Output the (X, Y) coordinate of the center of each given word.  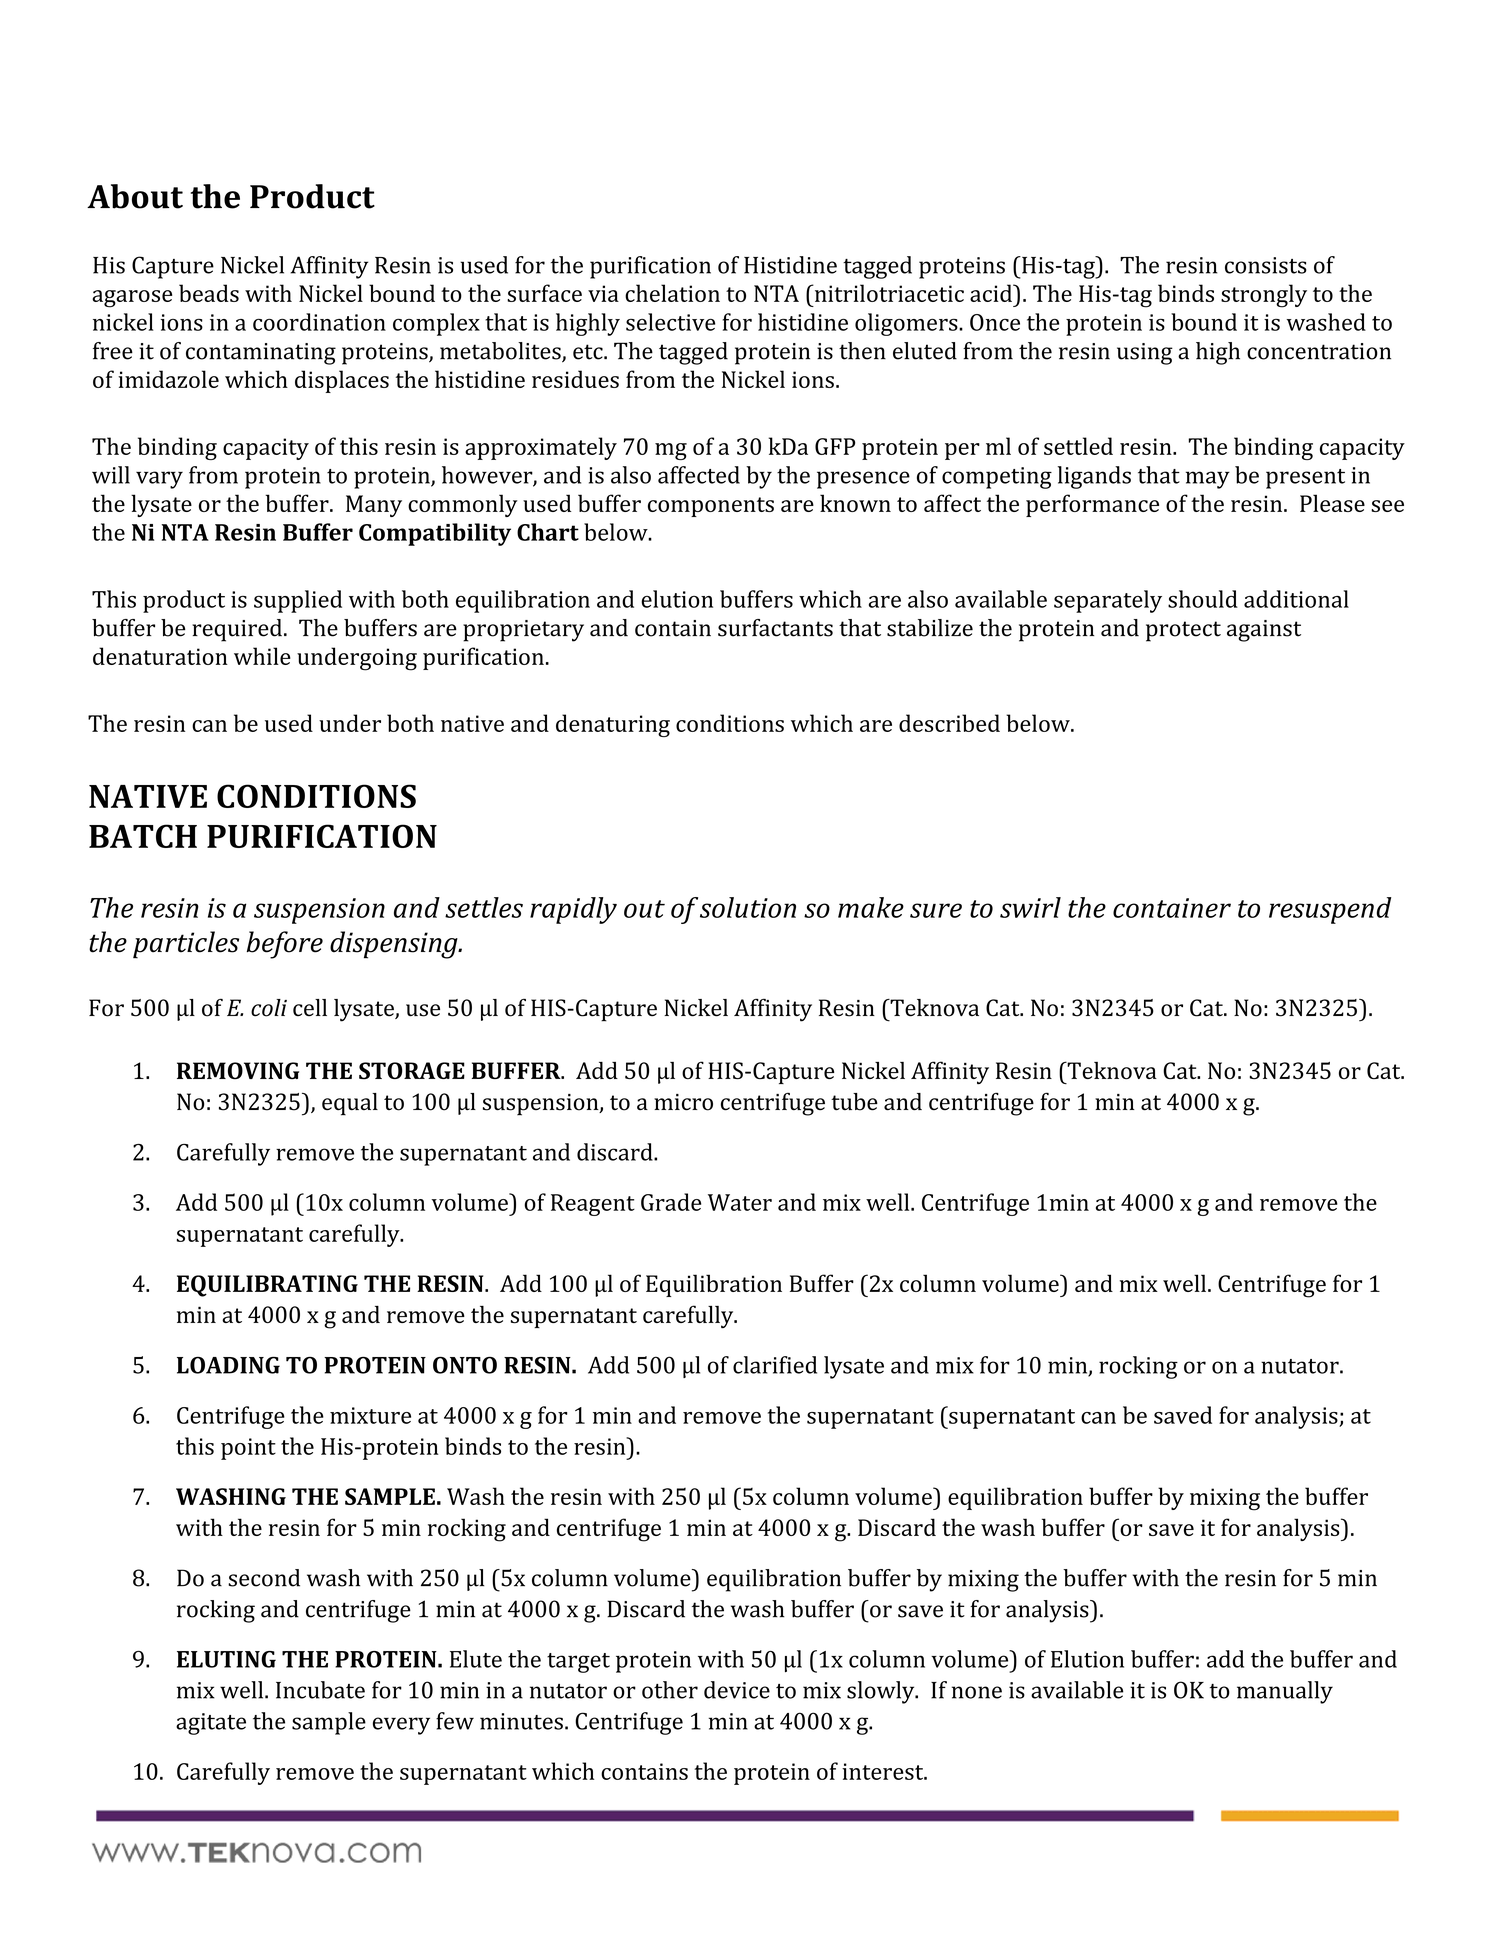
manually (1285, 1692)
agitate (211, 1724)
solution (748, 907)
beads (209, 293)
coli (269, 1008)
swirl (1030, 907)
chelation (672, 293)
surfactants (775, 628)
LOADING (228, 1365)
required (237, 630)
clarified (775, 1365)
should (1203, 599)
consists (1266, 265)
